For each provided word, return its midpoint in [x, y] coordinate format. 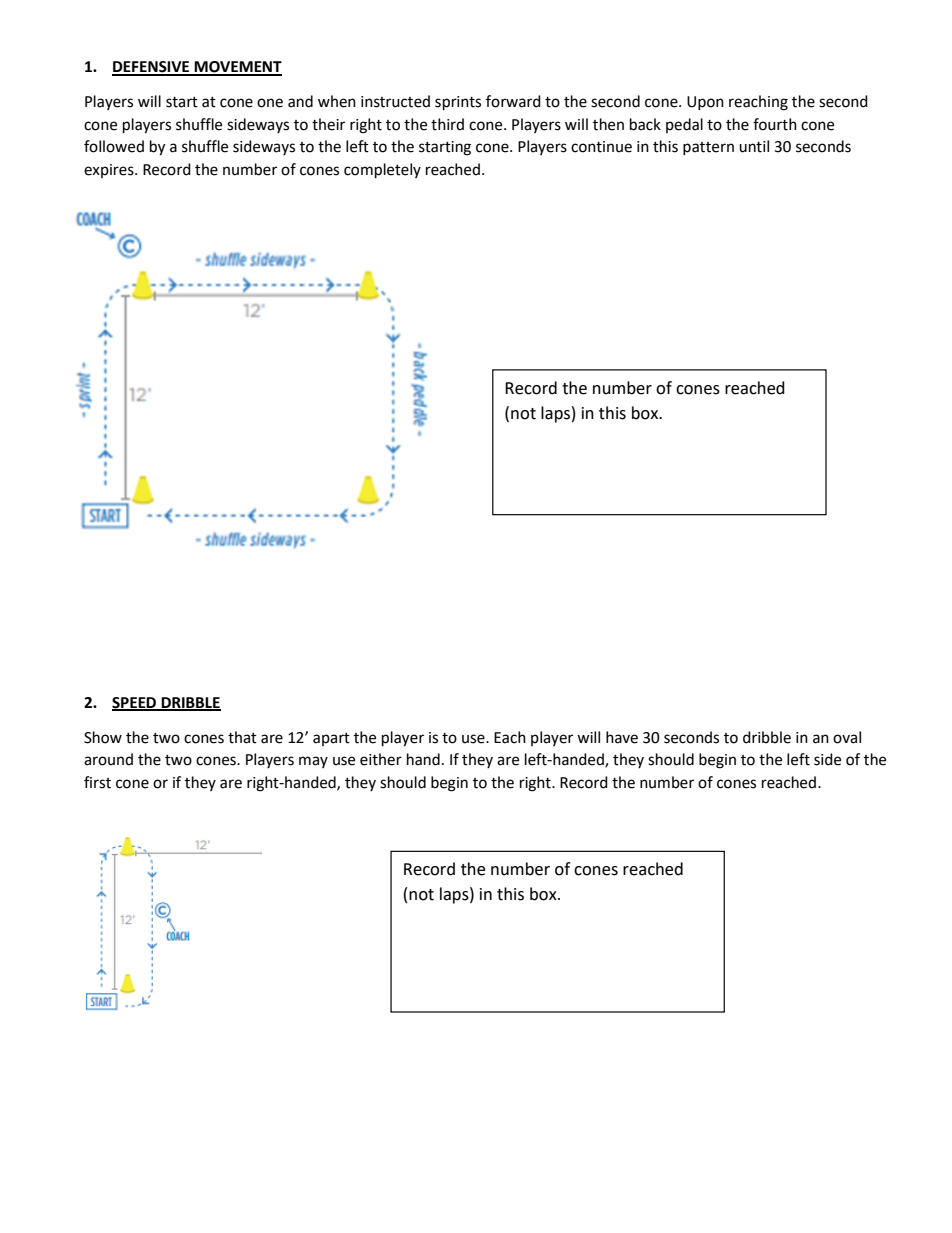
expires [110, 171]
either [381, 759]
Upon [705, 103]
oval [847, 737]
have [622, 737]
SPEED [135, 703]
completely [382, 171]
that [242, 737]
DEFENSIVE [152, 68]
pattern [708, 148]
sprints [458, 103]
